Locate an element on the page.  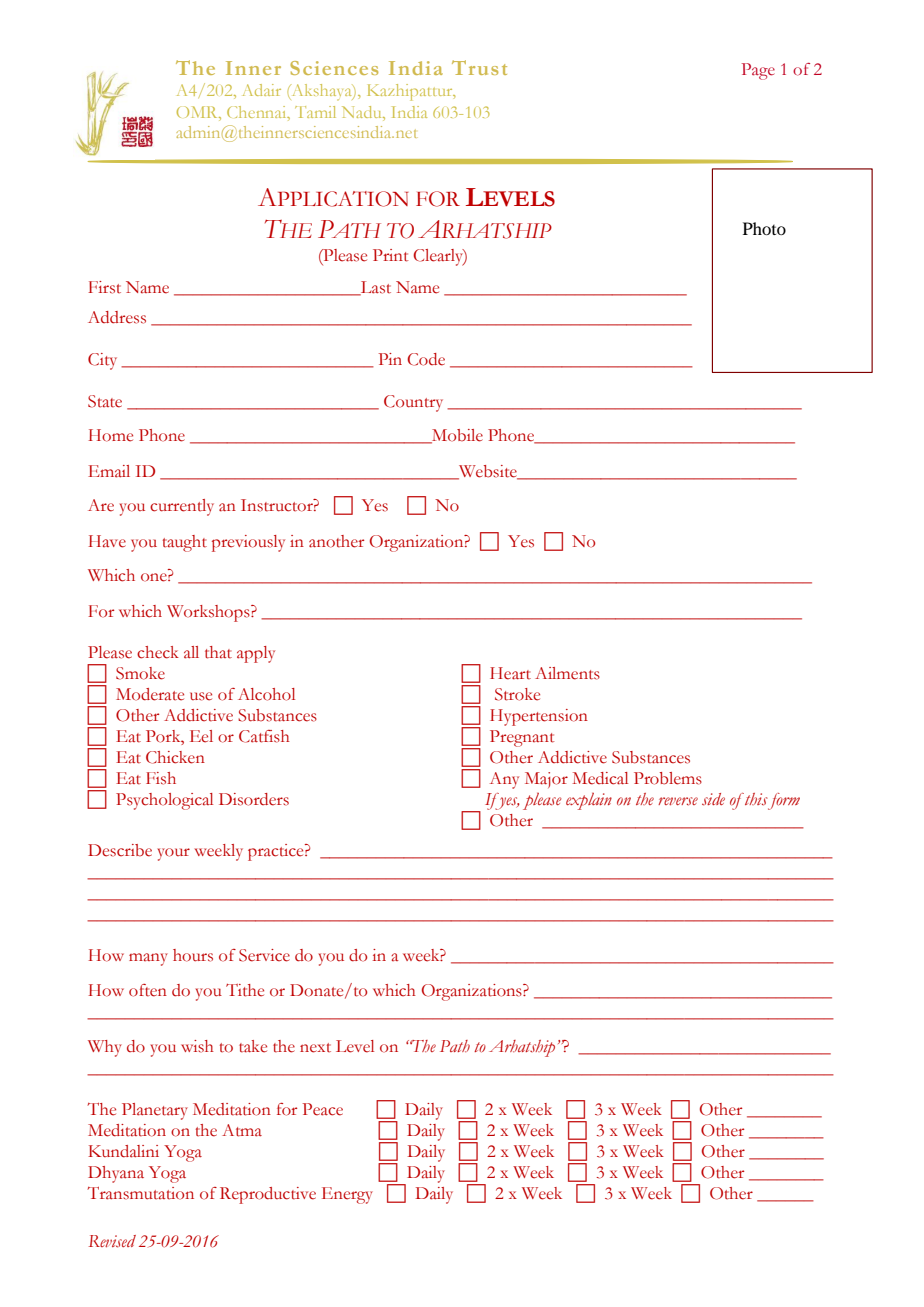
Trust is located at coordinates (479, 67).
